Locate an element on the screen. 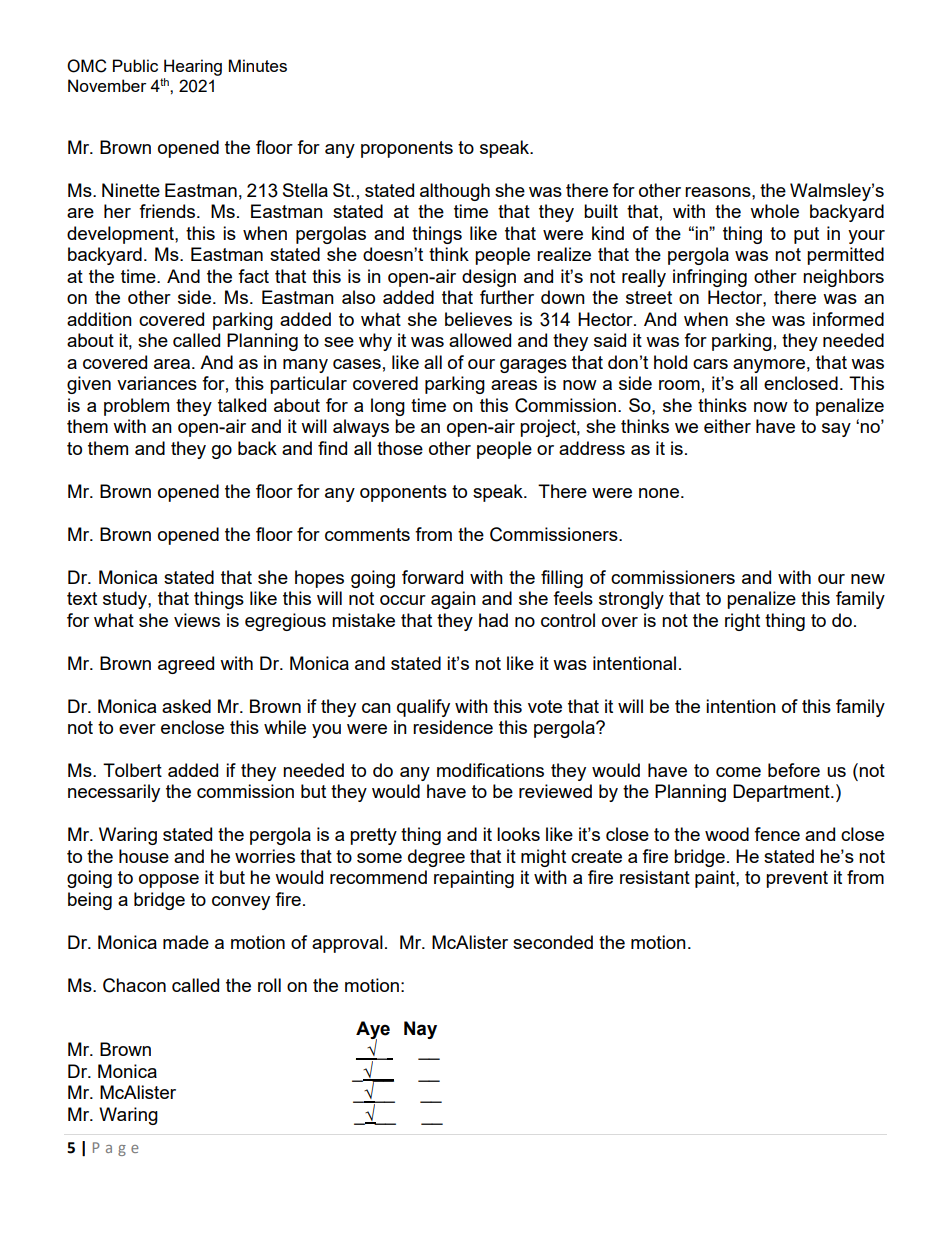  views is located at coordinates (197, 620).
